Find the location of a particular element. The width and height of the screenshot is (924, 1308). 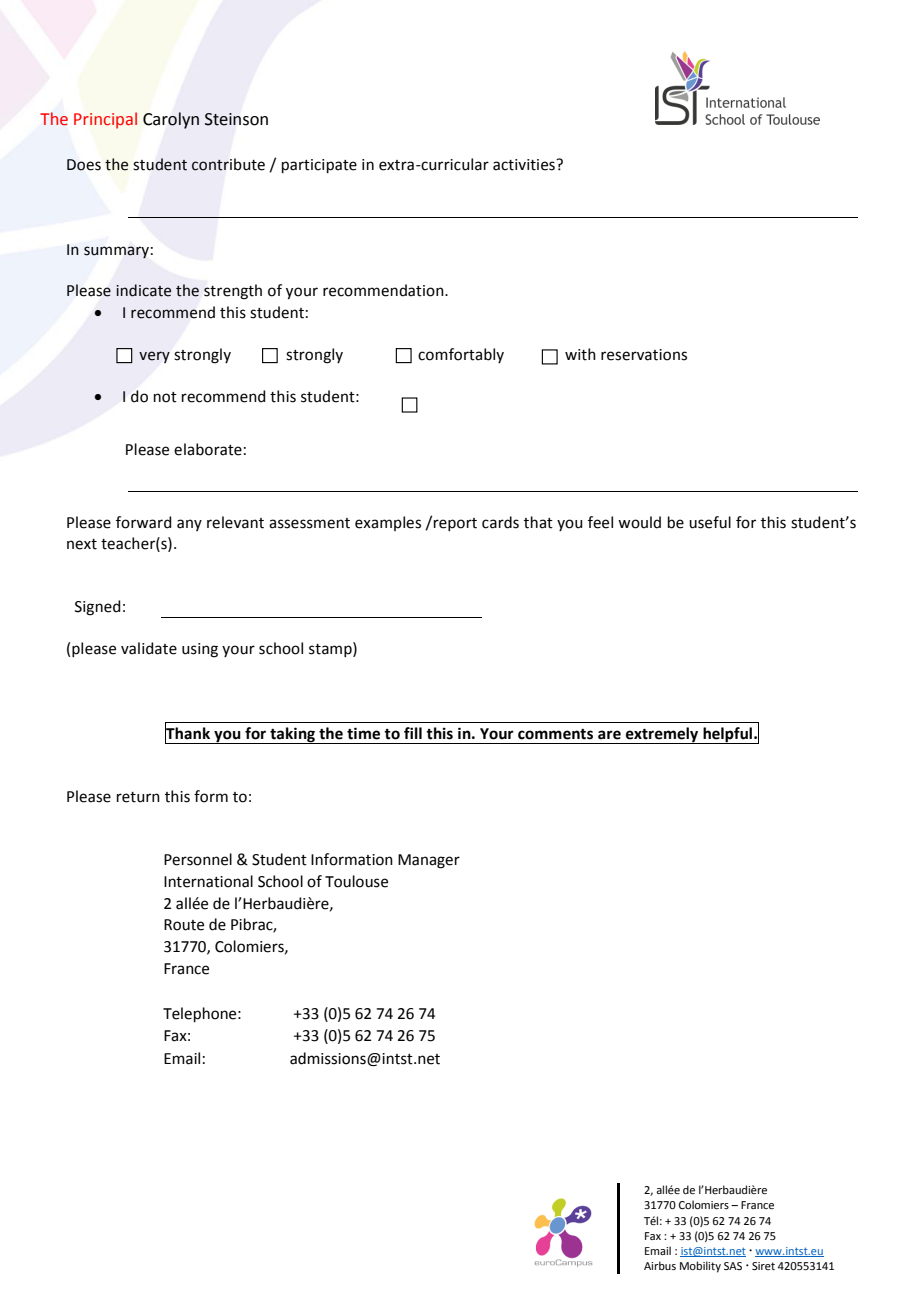

Route is located at coordinates (184, 925).
